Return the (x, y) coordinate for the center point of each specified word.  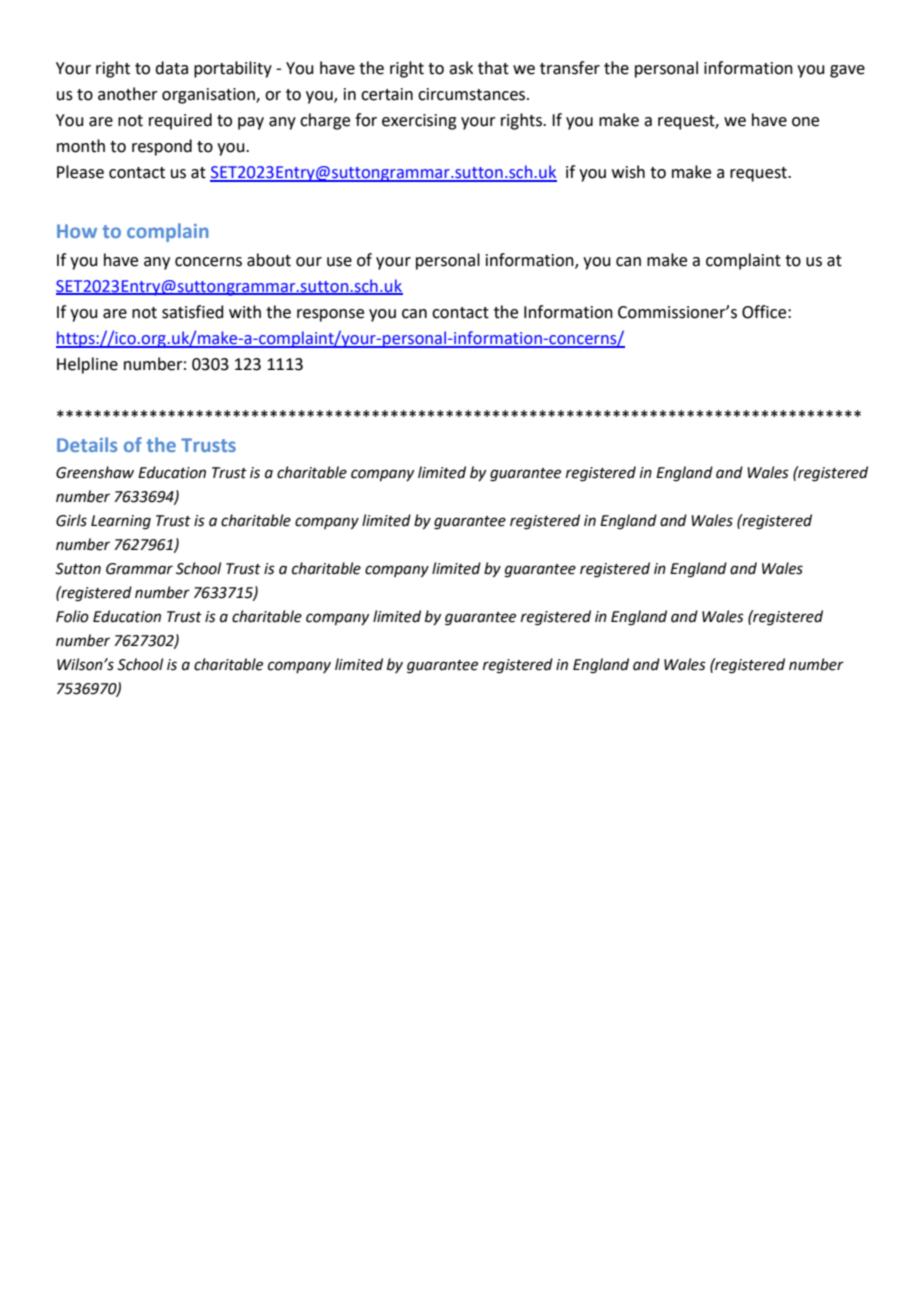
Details (87, 444)
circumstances (473, 94)
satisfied (193, 312)
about (269, 260)
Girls (71, 520)
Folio (72, 616)
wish (628, 172)
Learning (121, 522)
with (245, 312)
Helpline (87, 365)
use (339, 262)
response (330, 315)
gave (847, 71)
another (128, 94)
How (77, 231)
